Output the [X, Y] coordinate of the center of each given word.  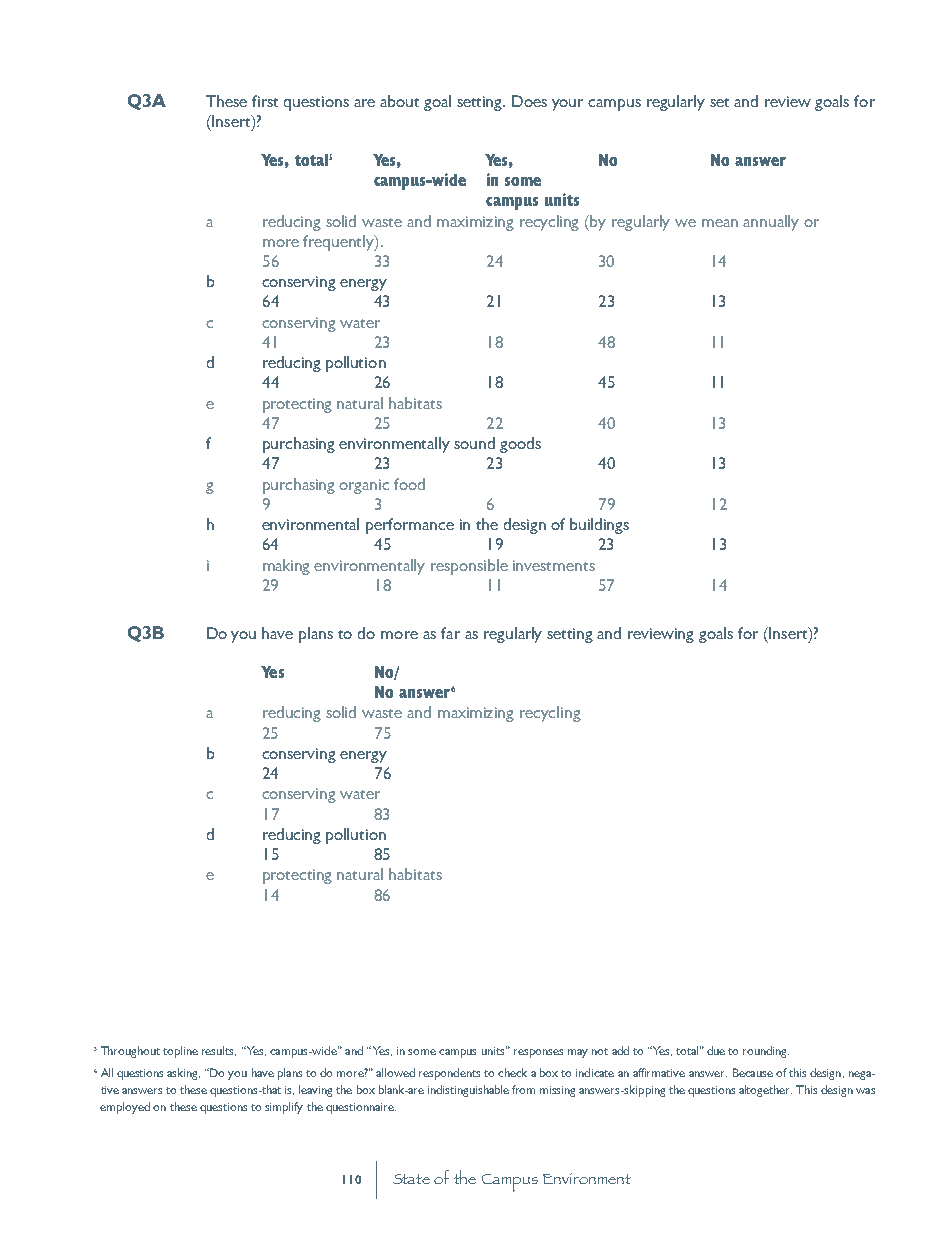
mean [720, 223]
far [450, 633]
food [409, 484]
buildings [599, 526]
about [399, 101]
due [716, 1050]
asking [183, 1074]
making [286, 567]
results [219, 1051]
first [265, 101]
